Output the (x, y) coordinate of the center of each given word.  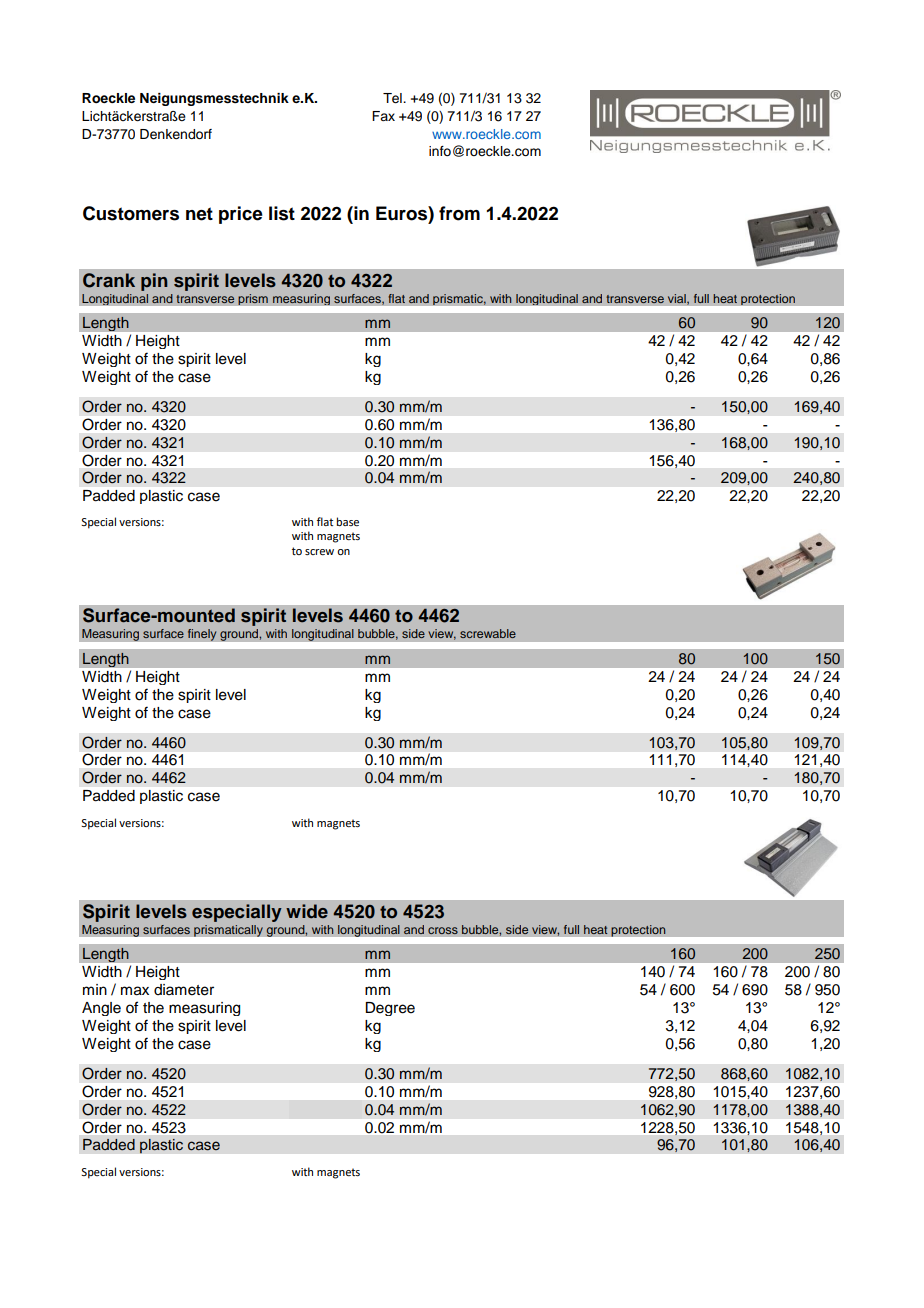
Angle (101, 1009)
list (282, 213)
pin (154, 282)
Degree (390, 1009)
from (459, 213)
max (135, 991)
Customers (131, 213)
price (241, 215)
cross (443, 931)
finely (202, 635)
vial (678, 299)
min (95, 989)
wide (307, 911)
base (348, 521)
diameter (184, 990)
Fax (383, 116)
